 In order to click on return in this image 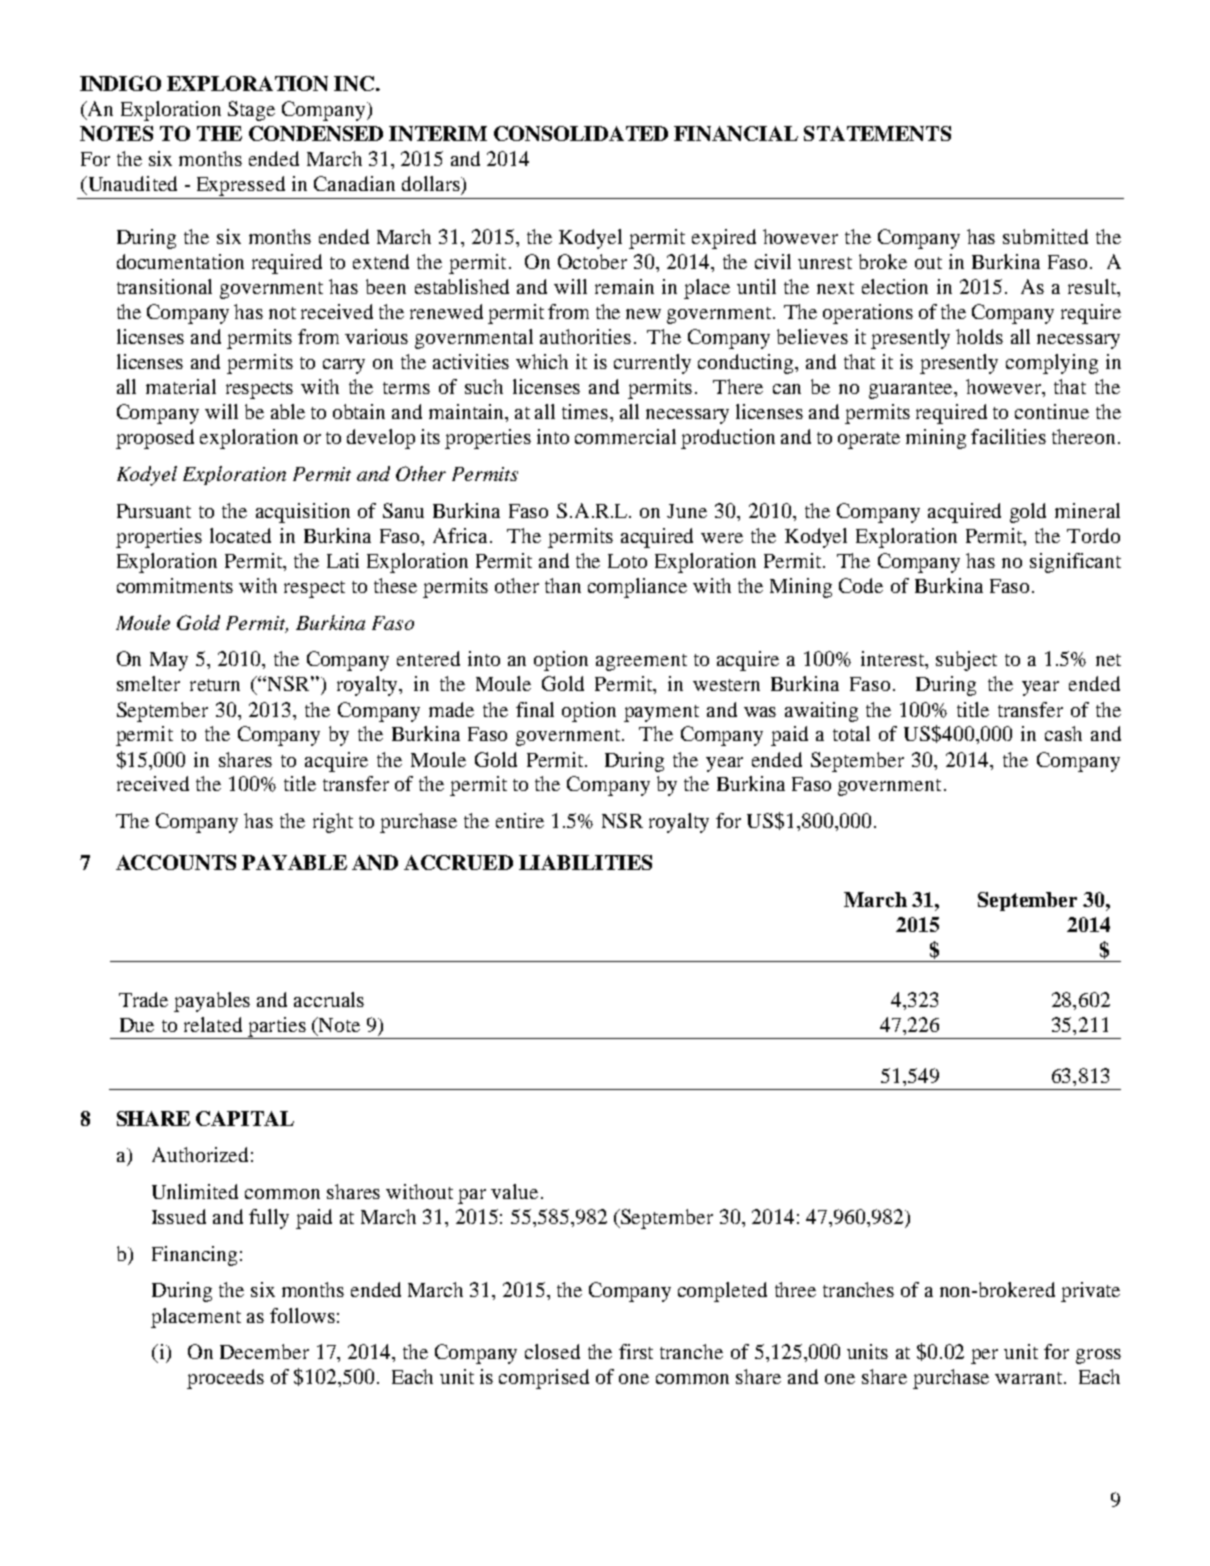, I will do `click(215, 685)`.
